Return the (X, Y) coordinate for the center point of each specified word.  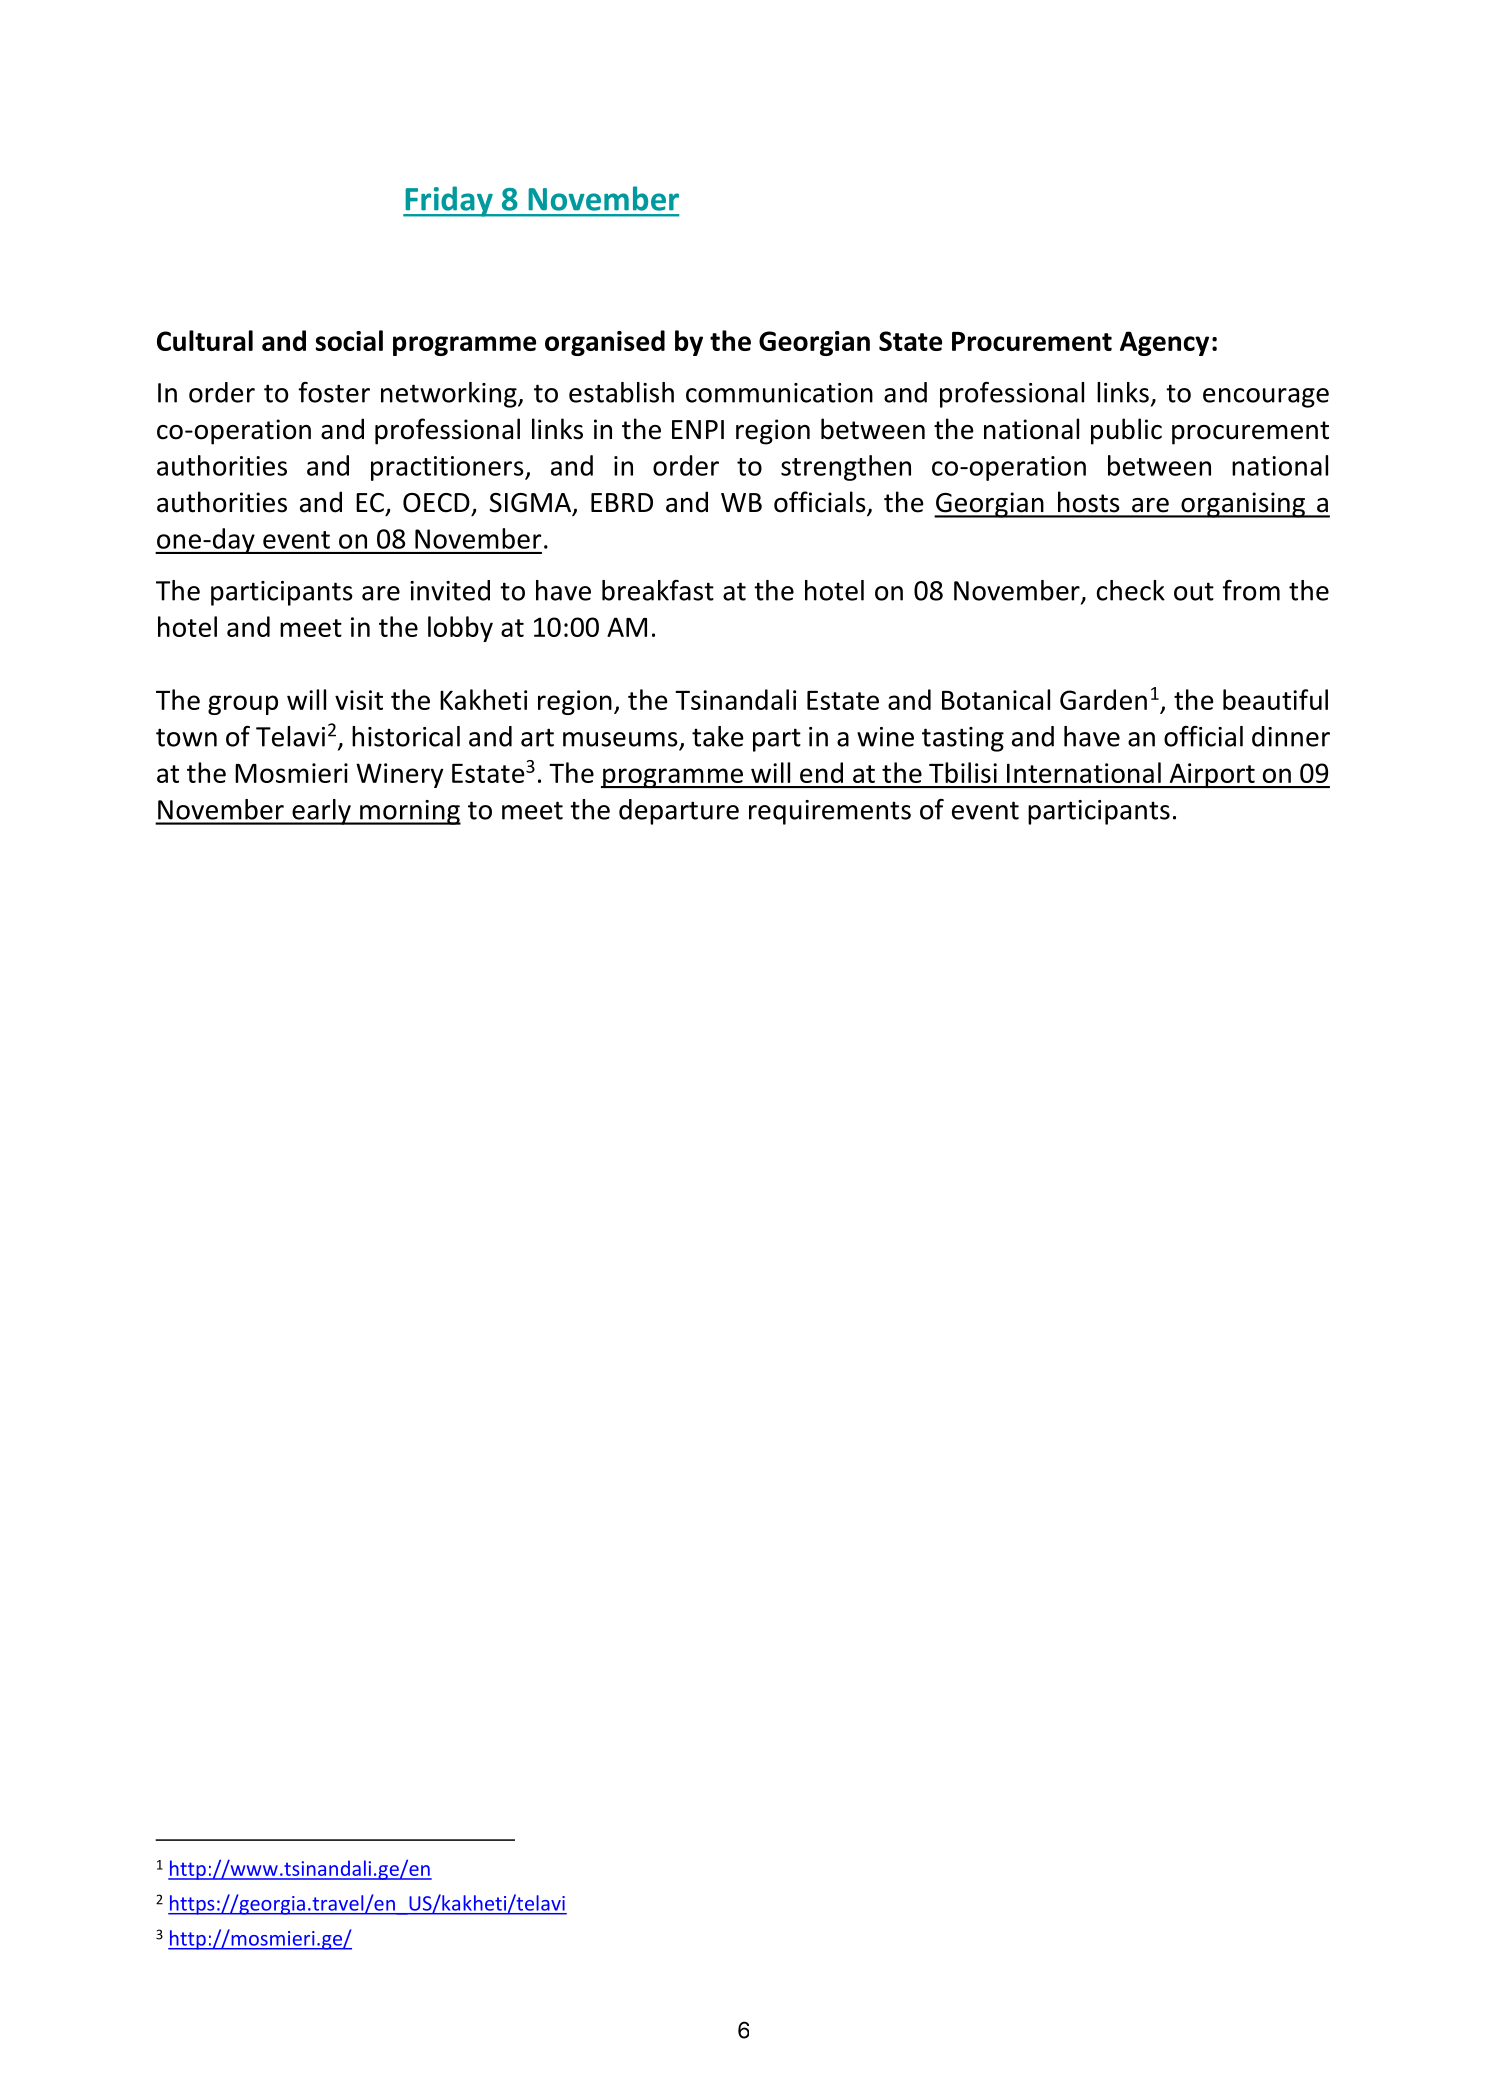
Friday (449, 201)
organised (605, 343)
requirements (830, 812)
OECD (436, 503)
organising (1243, 505)
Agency (1164, 343)
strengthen (846, 468)
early (321, 812)
